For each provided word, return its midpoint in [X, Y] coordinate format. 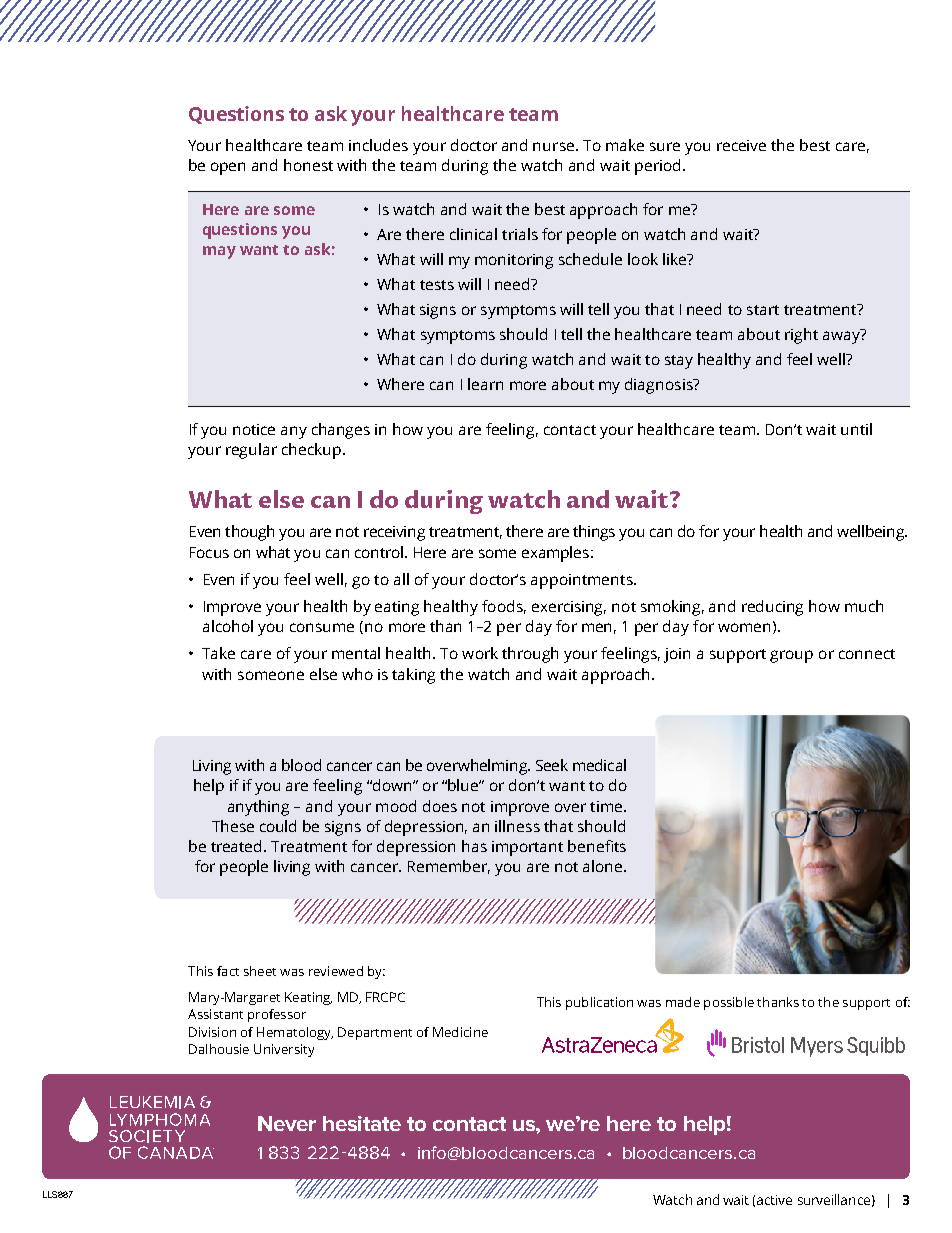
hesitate [362, 1123]
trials [520, 234]
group [791, 656]
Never [287, 1123]
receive [741, 145]
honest [308, 165]
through [530, 655]
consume [322, 627]
